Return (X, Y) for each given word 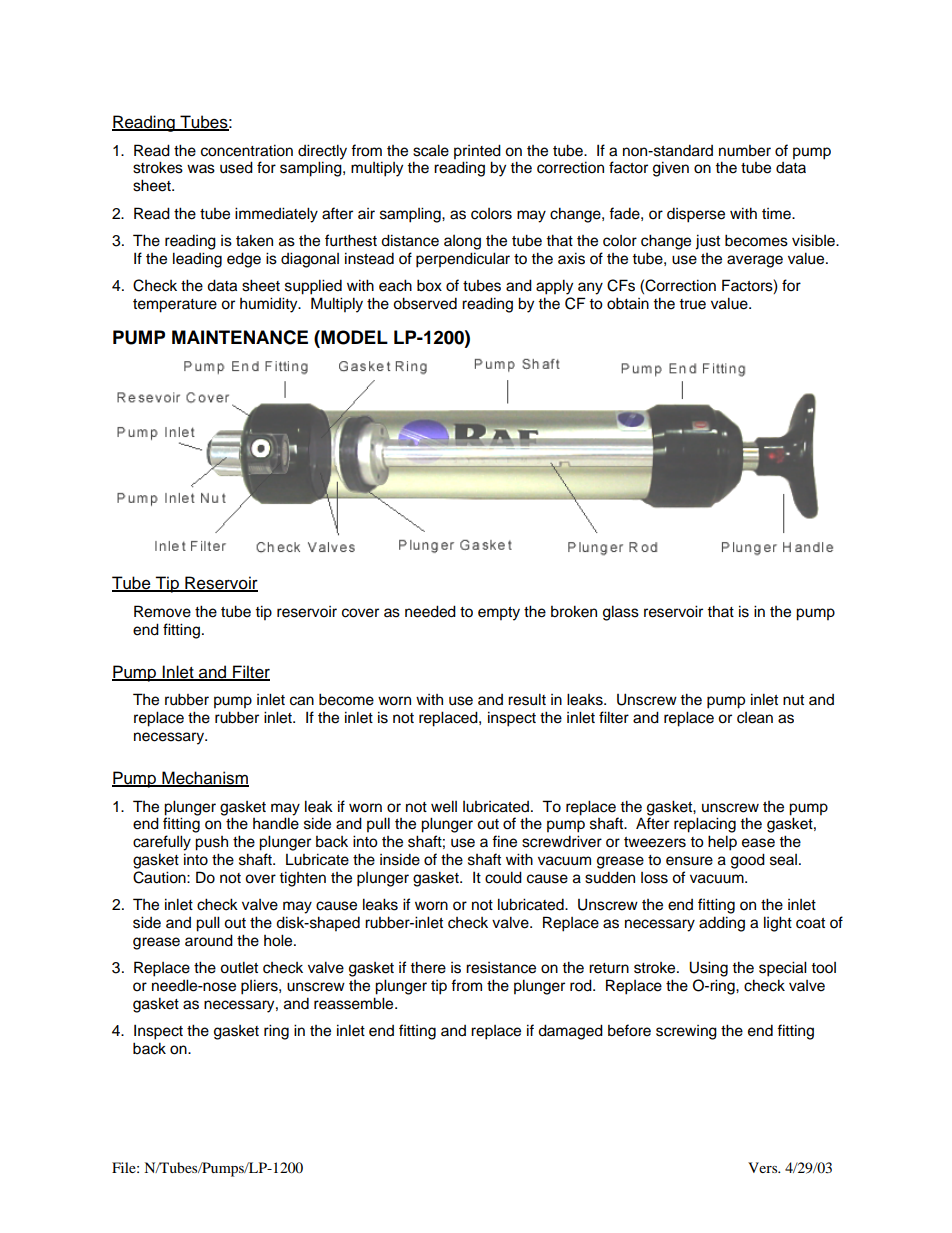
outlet (239, 967)
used (236, 167)
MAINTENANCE (240, 337)
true (692, 304)
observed (425, 303)
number (745, 151)
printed (477, 152)
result (527, 699)
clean (755, 718)
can (302, 701)
